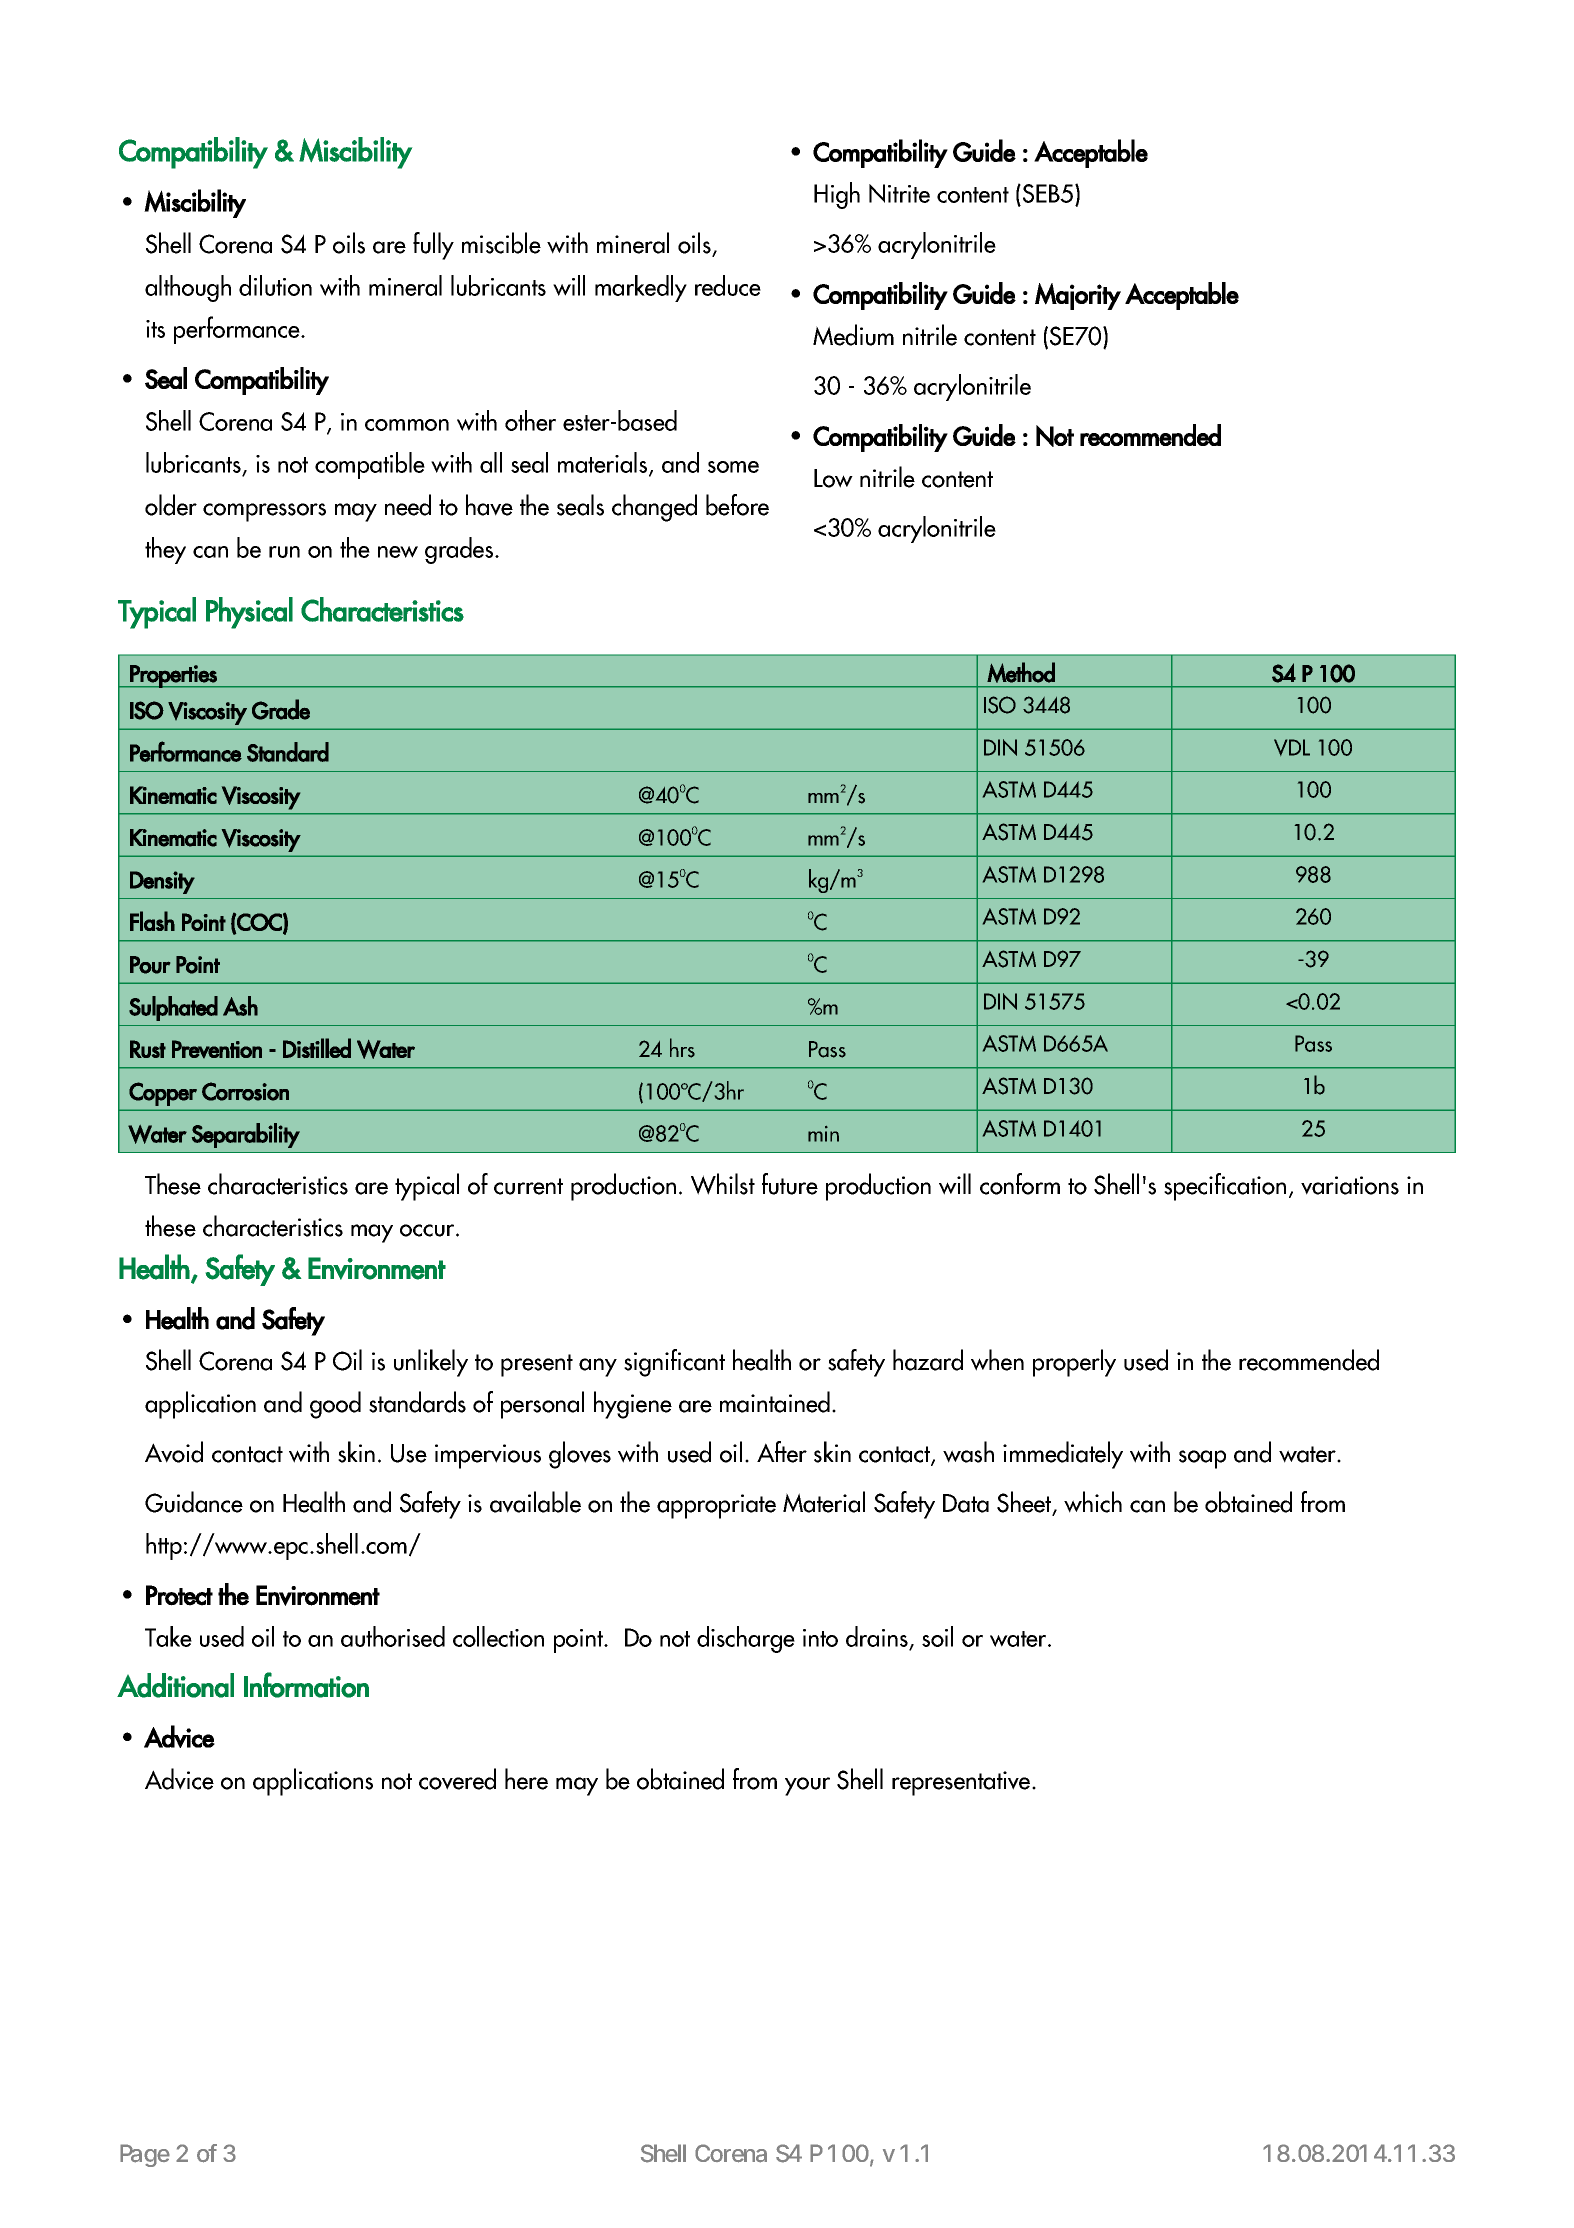 The width and height of the document is (1574, 2228). Describe the element at coordinates (275, 285) in the document. I see `dilution` at that location.
